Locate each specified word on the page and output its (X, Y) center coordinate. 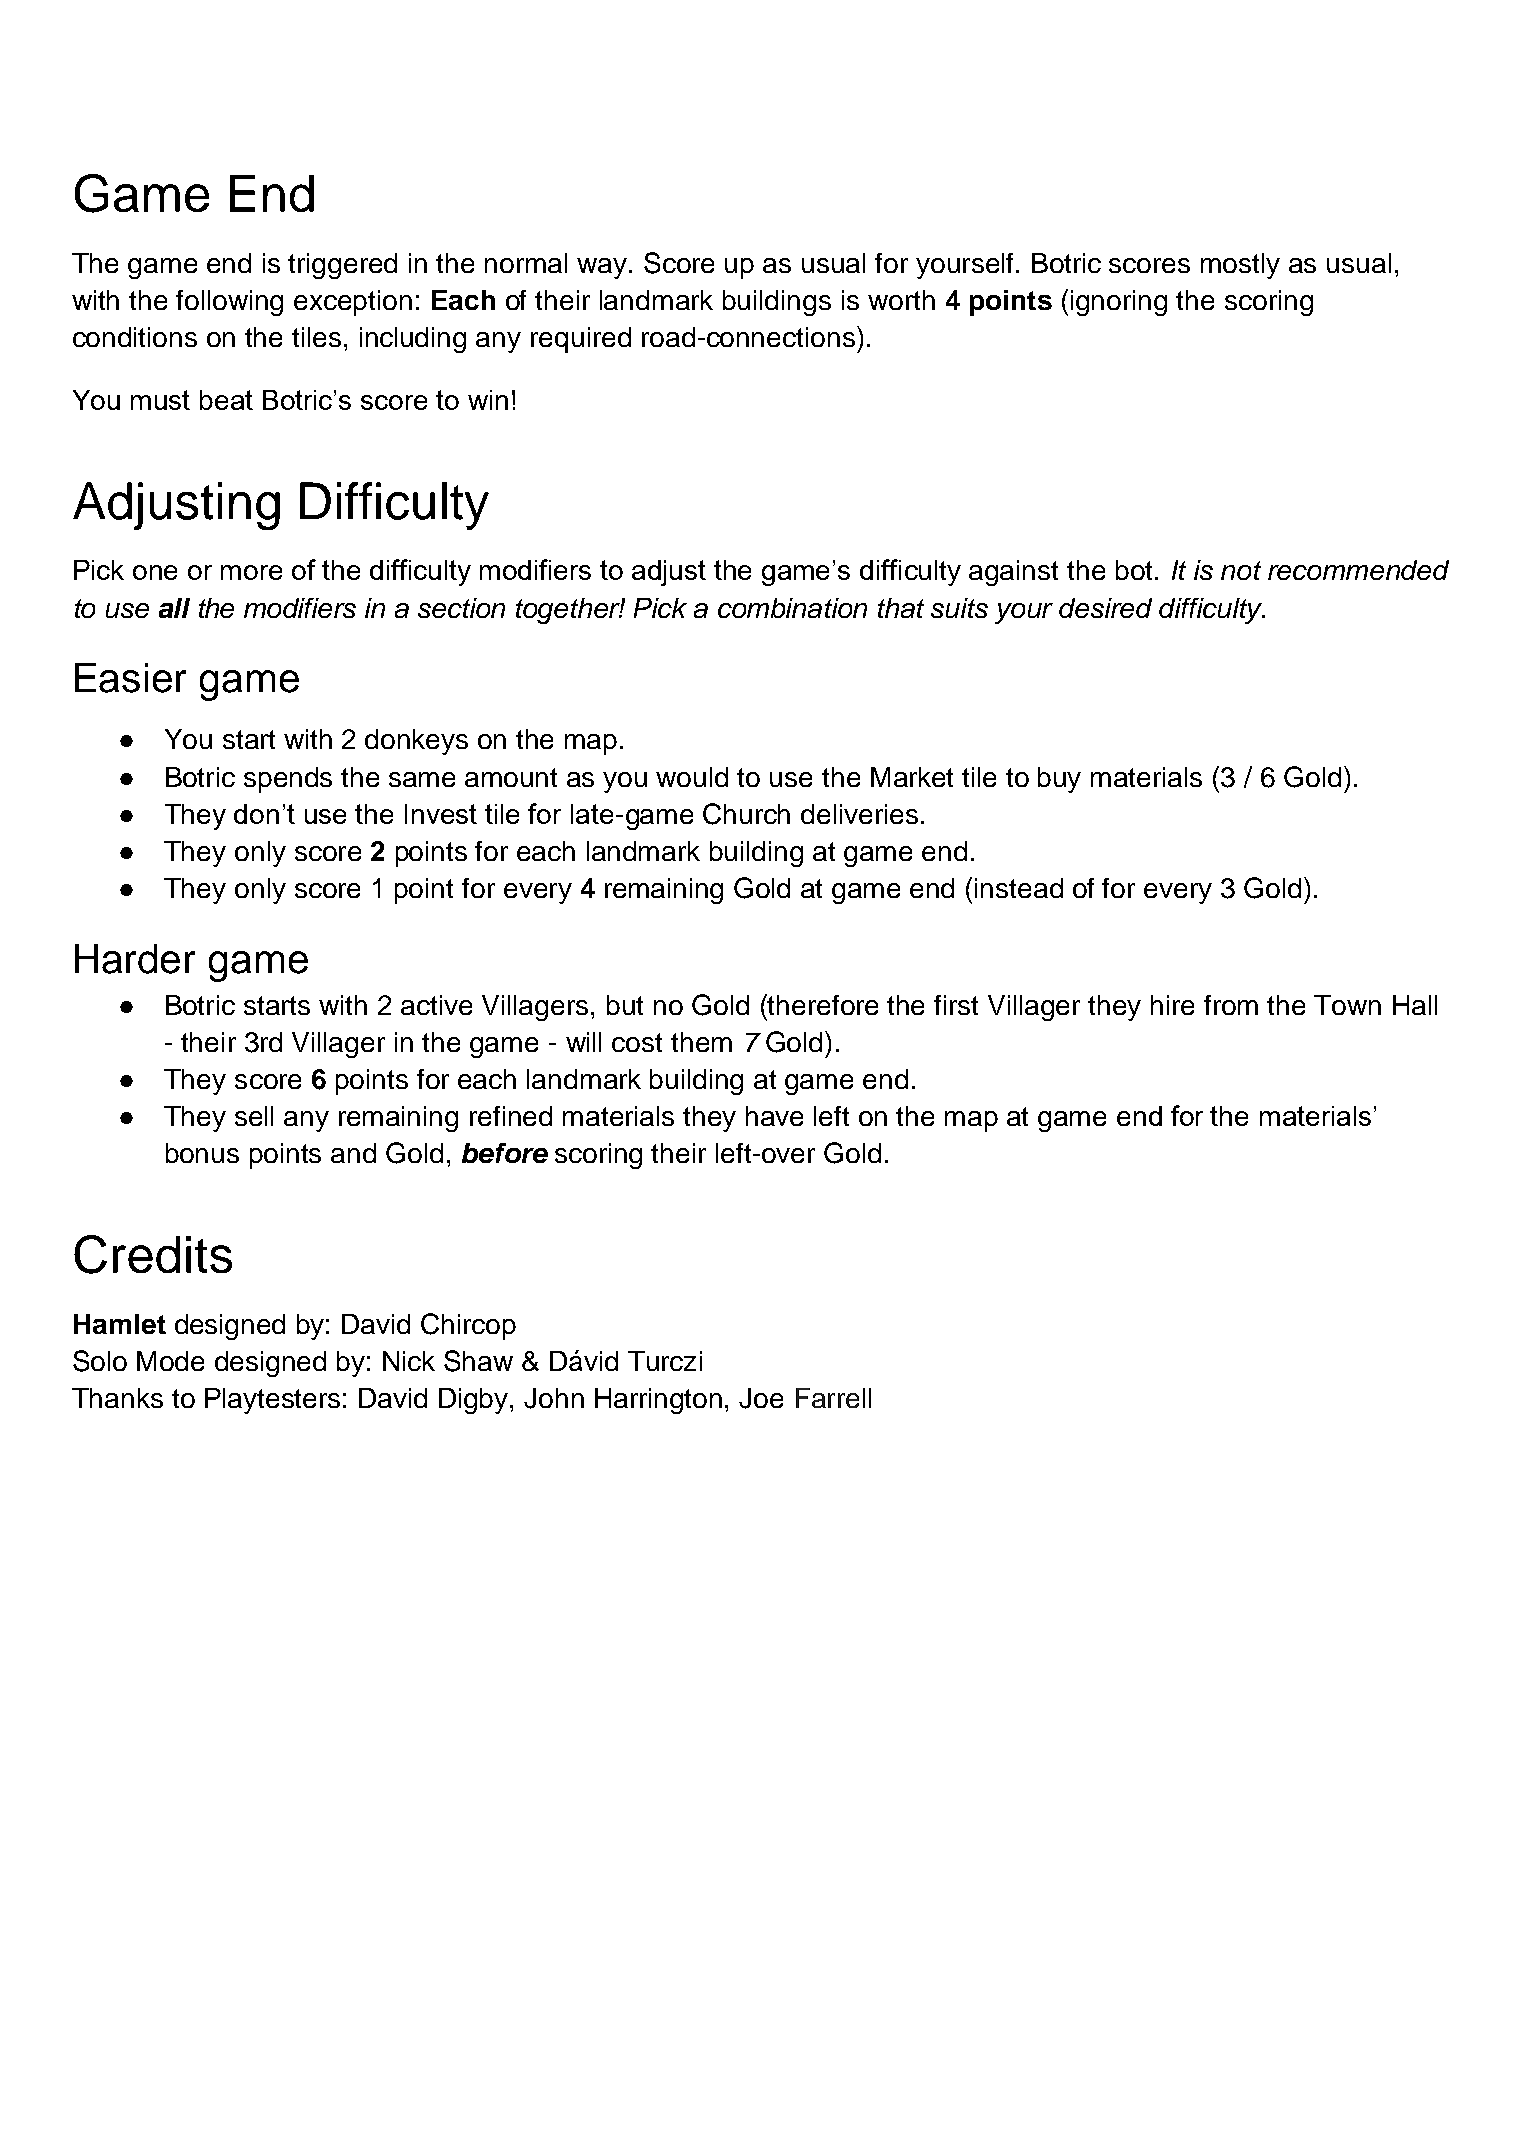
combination (792, 608)
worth (901, 300)
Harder (135, 959)
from (1231, 1005)
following (229, 303)
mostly (1240, 266)
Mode (170, 1361)
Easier (130, 678)
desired (1105, 608)
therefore (822, 1004)
